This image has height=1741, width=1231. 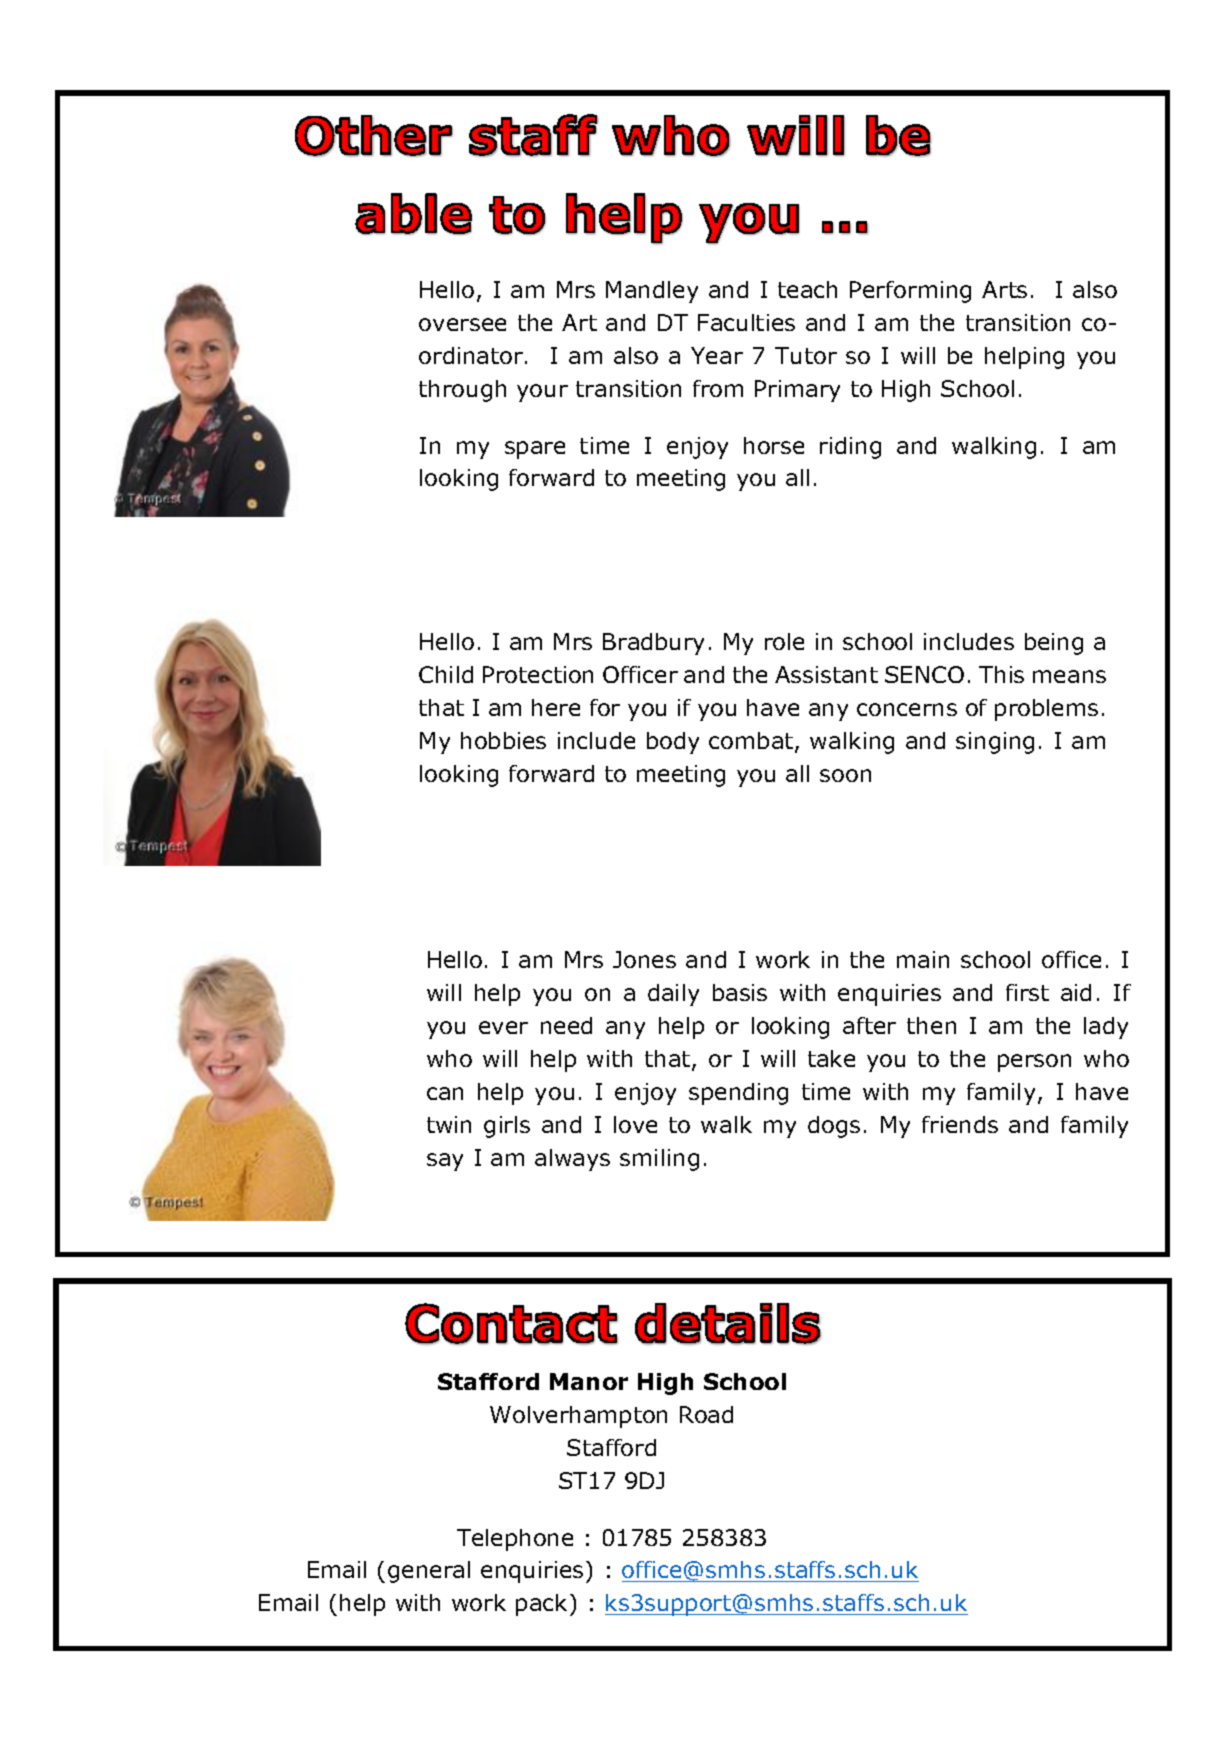 What do you see at coordinates (960, 1124) in the image?
I see `friends` at bounding box center [960, 1124].
